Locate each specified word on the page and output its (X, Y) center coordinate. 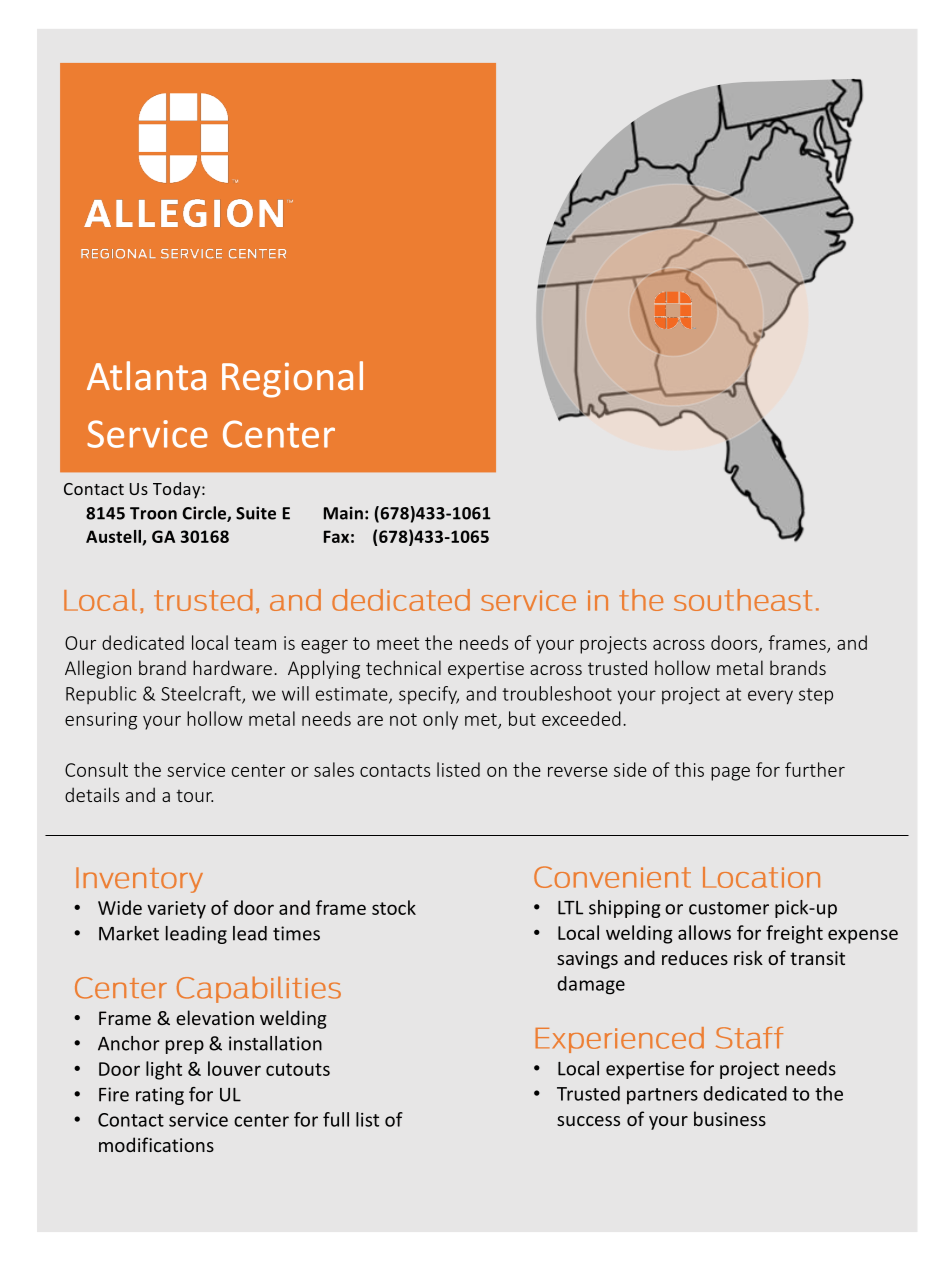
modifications (156, 1144)
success (588, 1121)
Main (343, 513)
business (730, 1118)
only (440, 720)
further (815, 769)
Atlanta (146, 375)
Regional (292, 379)
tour (194, 796)
